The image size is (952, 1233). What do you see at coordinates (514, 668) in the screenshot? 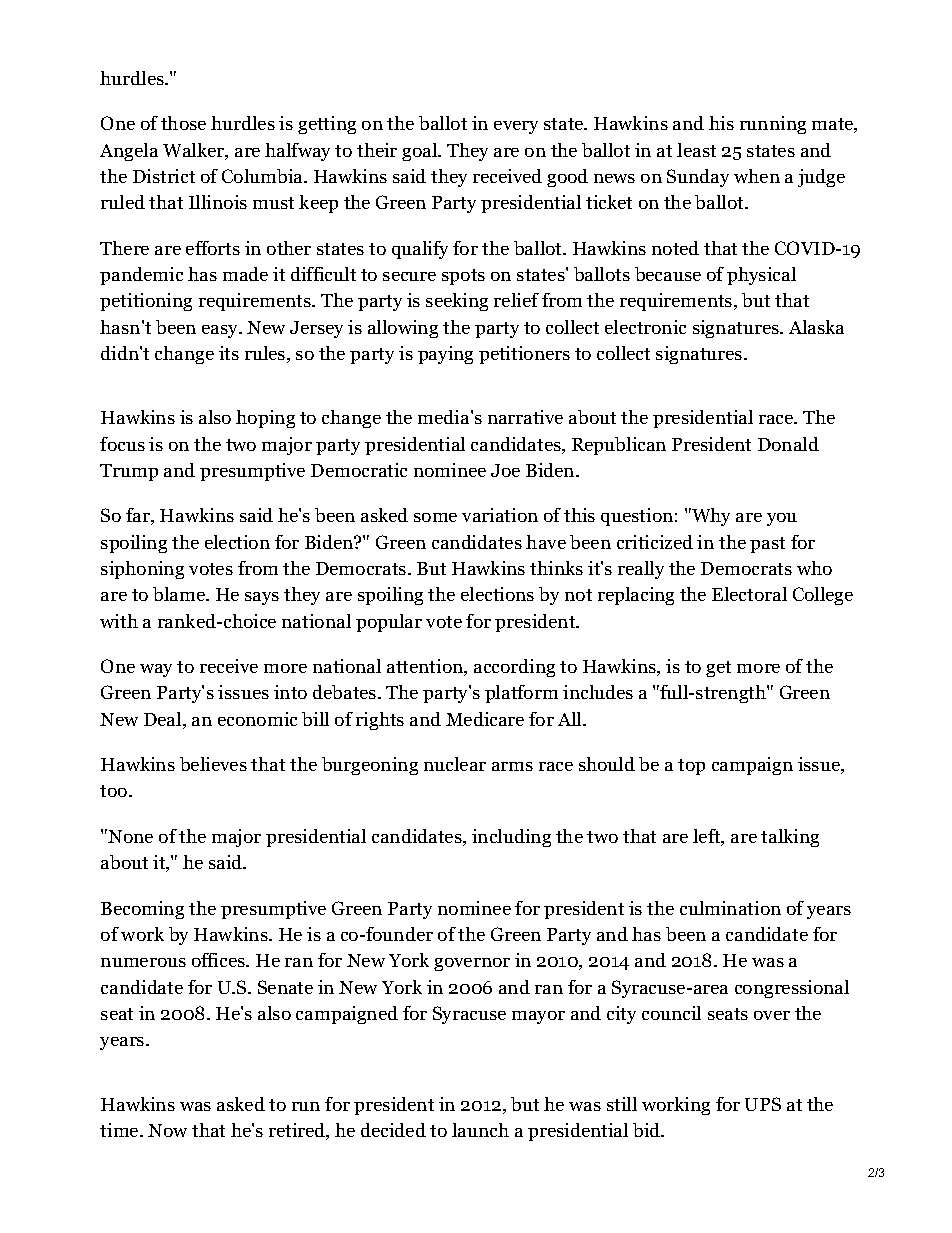
I see `according` at bounding box center [514, 668].
